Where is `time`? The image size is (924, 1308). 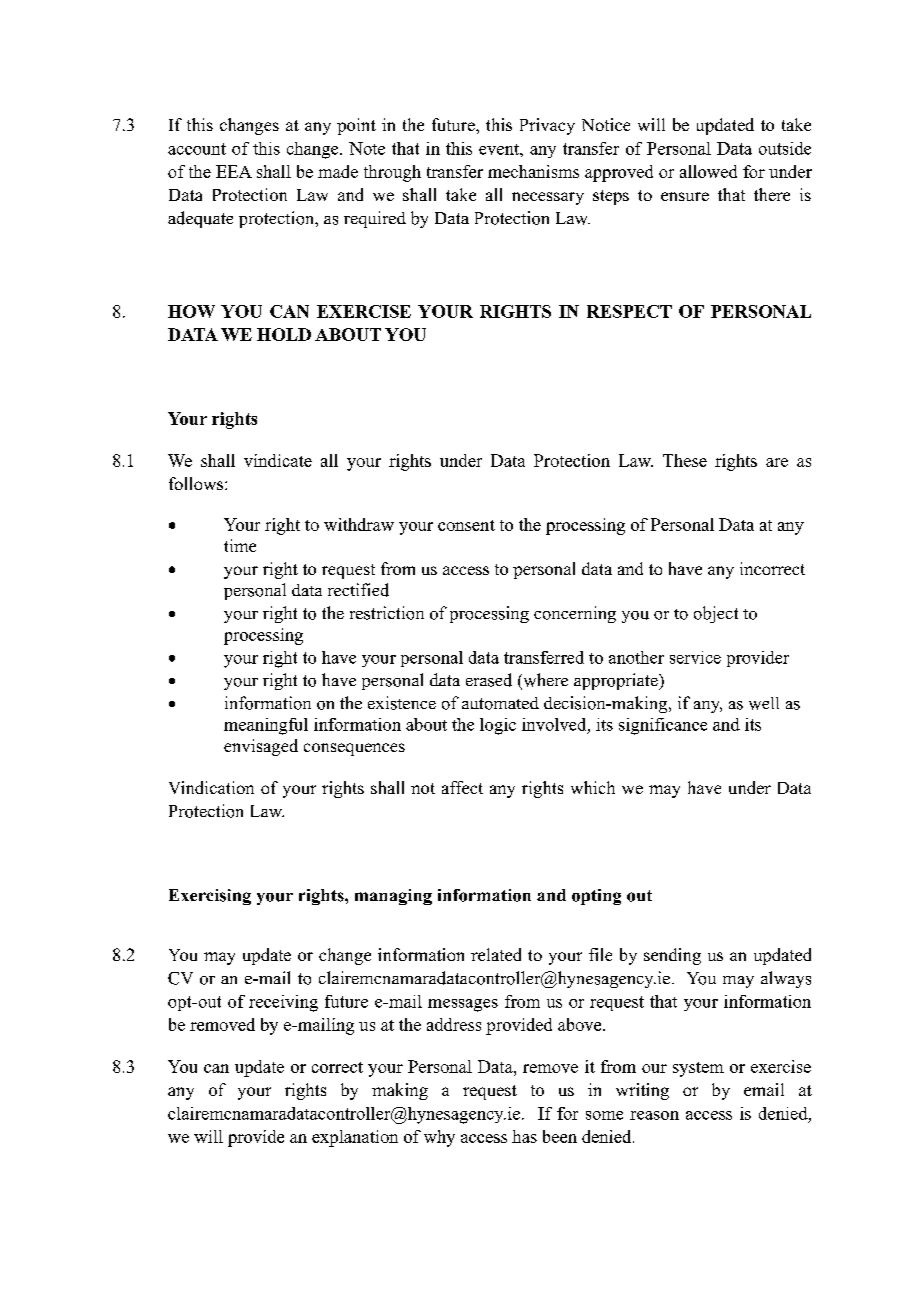 time is located at coordinates (240, 545).
